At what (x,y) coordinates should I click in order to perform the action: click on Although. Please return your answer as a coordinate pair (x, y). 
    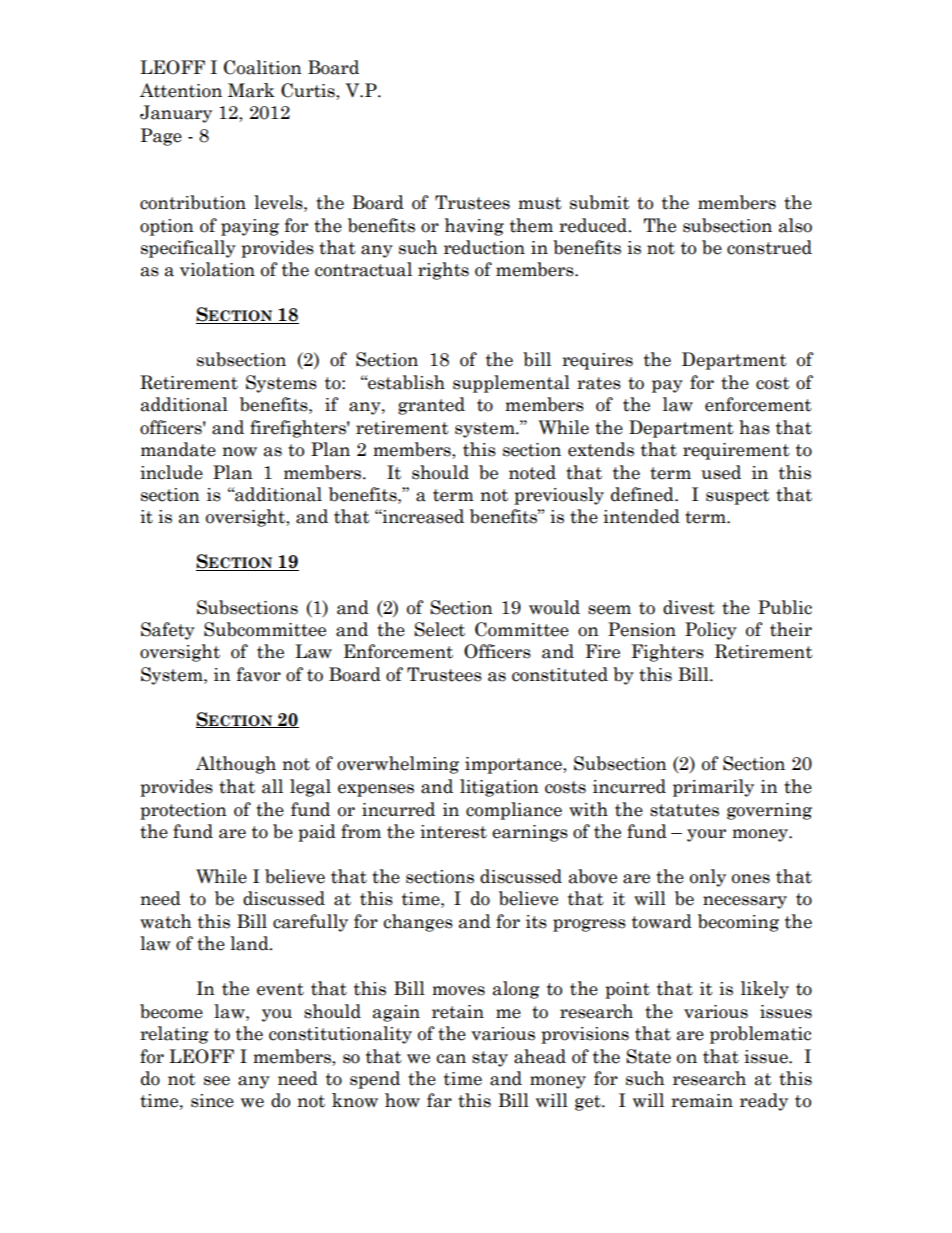
    Looking at the image, I should click on (236, 765).
